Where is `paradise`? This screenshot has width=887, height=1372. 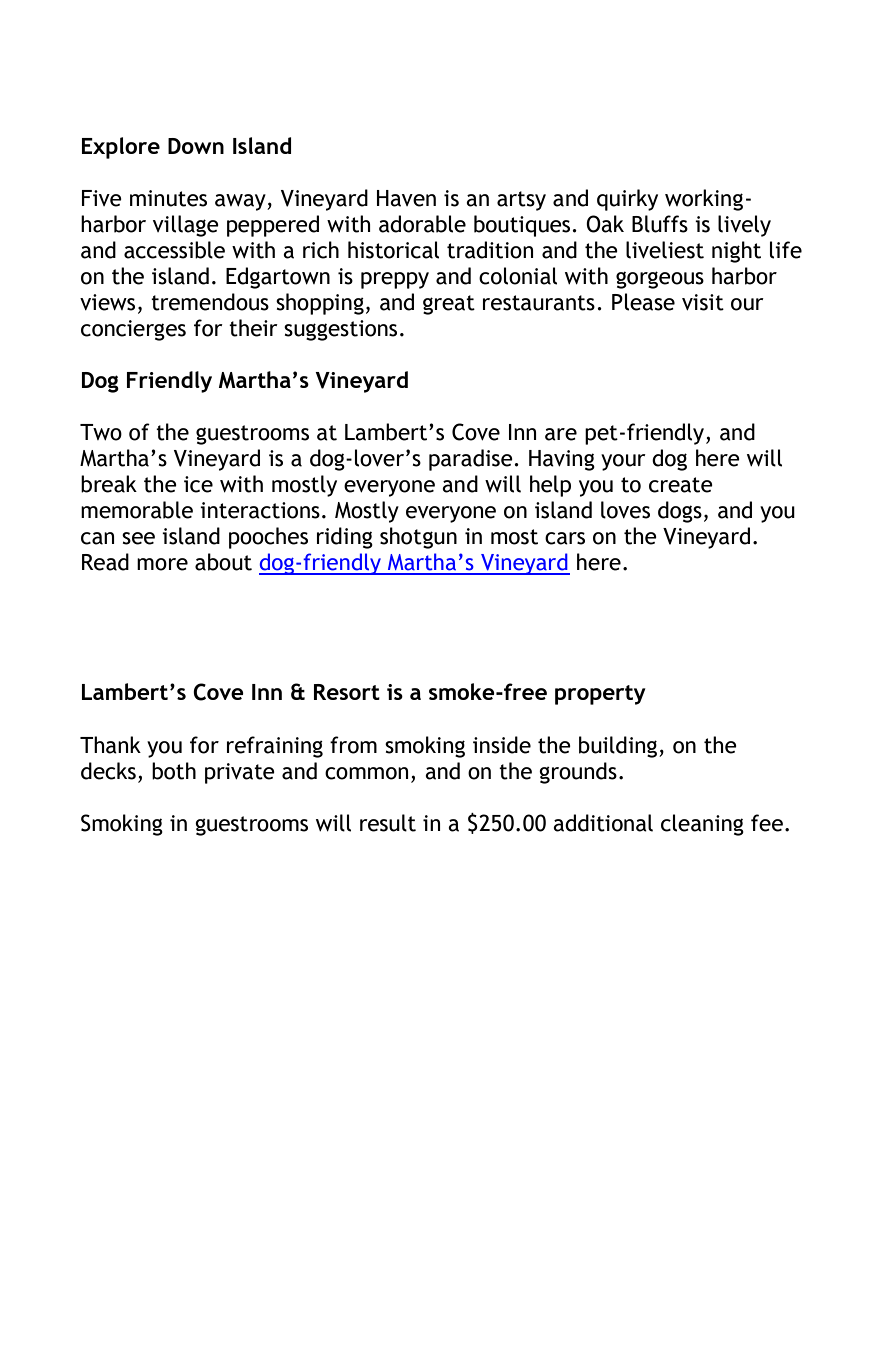 paradise is located at coordinates (472, 460).
